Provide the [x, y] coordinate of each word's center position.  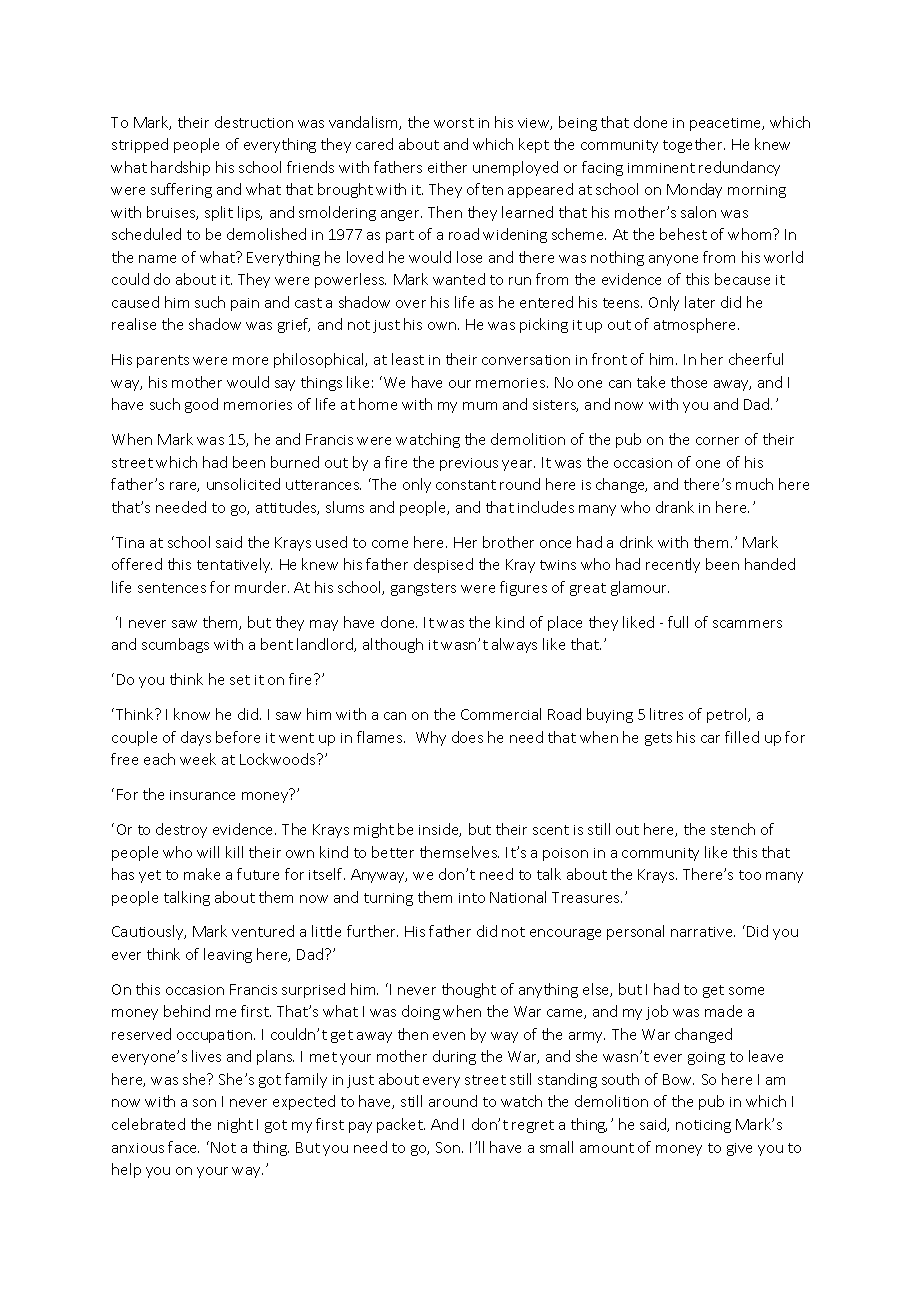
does [467, 737]
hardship [180, 168]
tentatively [234, 565]
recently [673, 565]
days [196, 738]
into [472, 898]
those [689, 382]
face [183, 1147]
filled [742, 737]
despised [443, 565]
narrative [703, 932]
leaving [228, 955]
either [447, 167]
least [408, 359]
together [694, 145]
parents [163, 361]
